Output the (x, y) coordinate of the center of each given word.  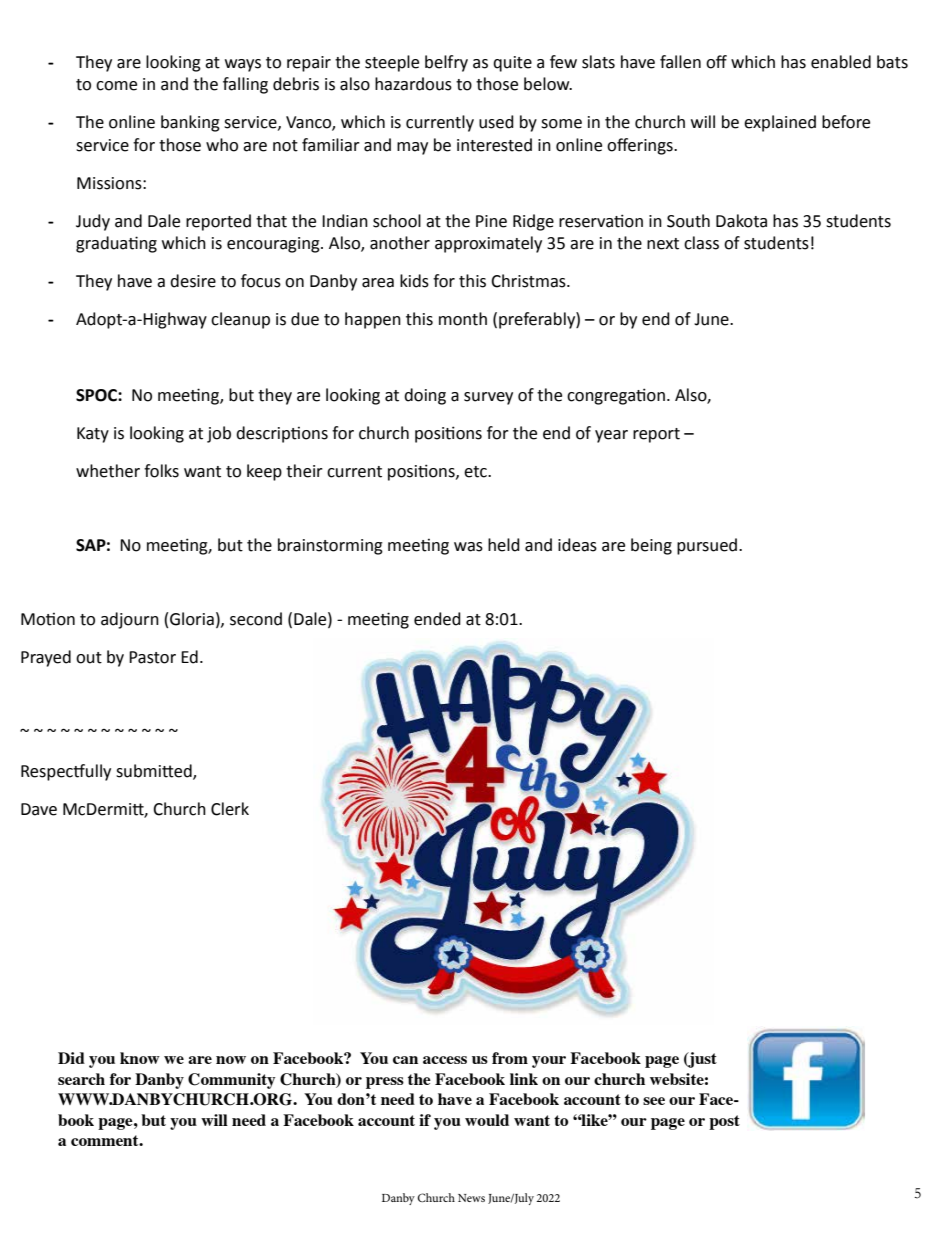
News (471, 1198)
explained (780, 123)
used (496, 122)
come (116, 86)
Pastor (152, 657)
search (81, 1079)
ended (437, 619)
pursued (708, 546)
